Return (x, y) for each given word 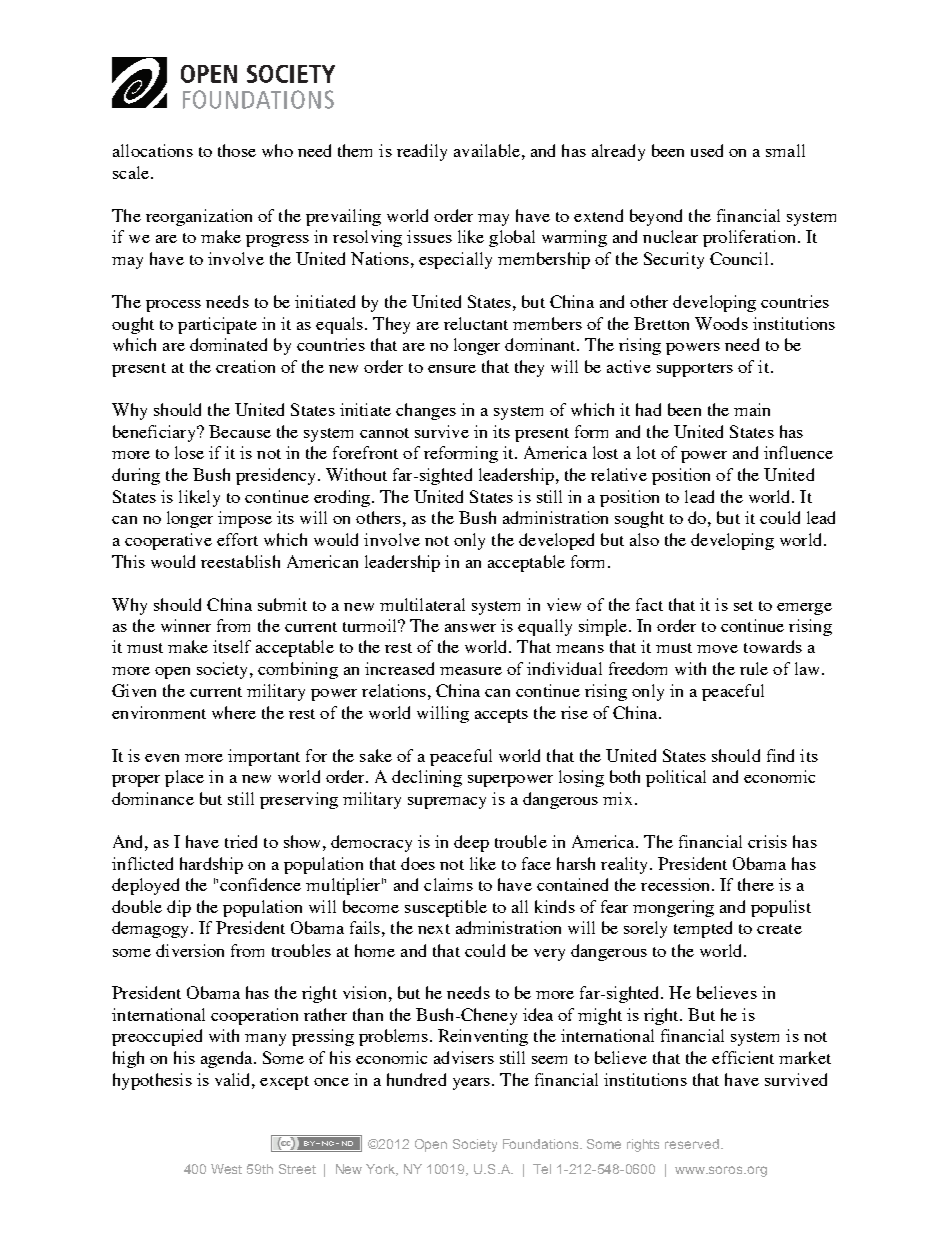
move (717, 649)
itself (232, 646)
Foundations (542, 1144)
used (707, 150)
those (237, 150)
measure (471, 671)
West (226, 1169)
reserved (692, 1144)
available (487, 150)
